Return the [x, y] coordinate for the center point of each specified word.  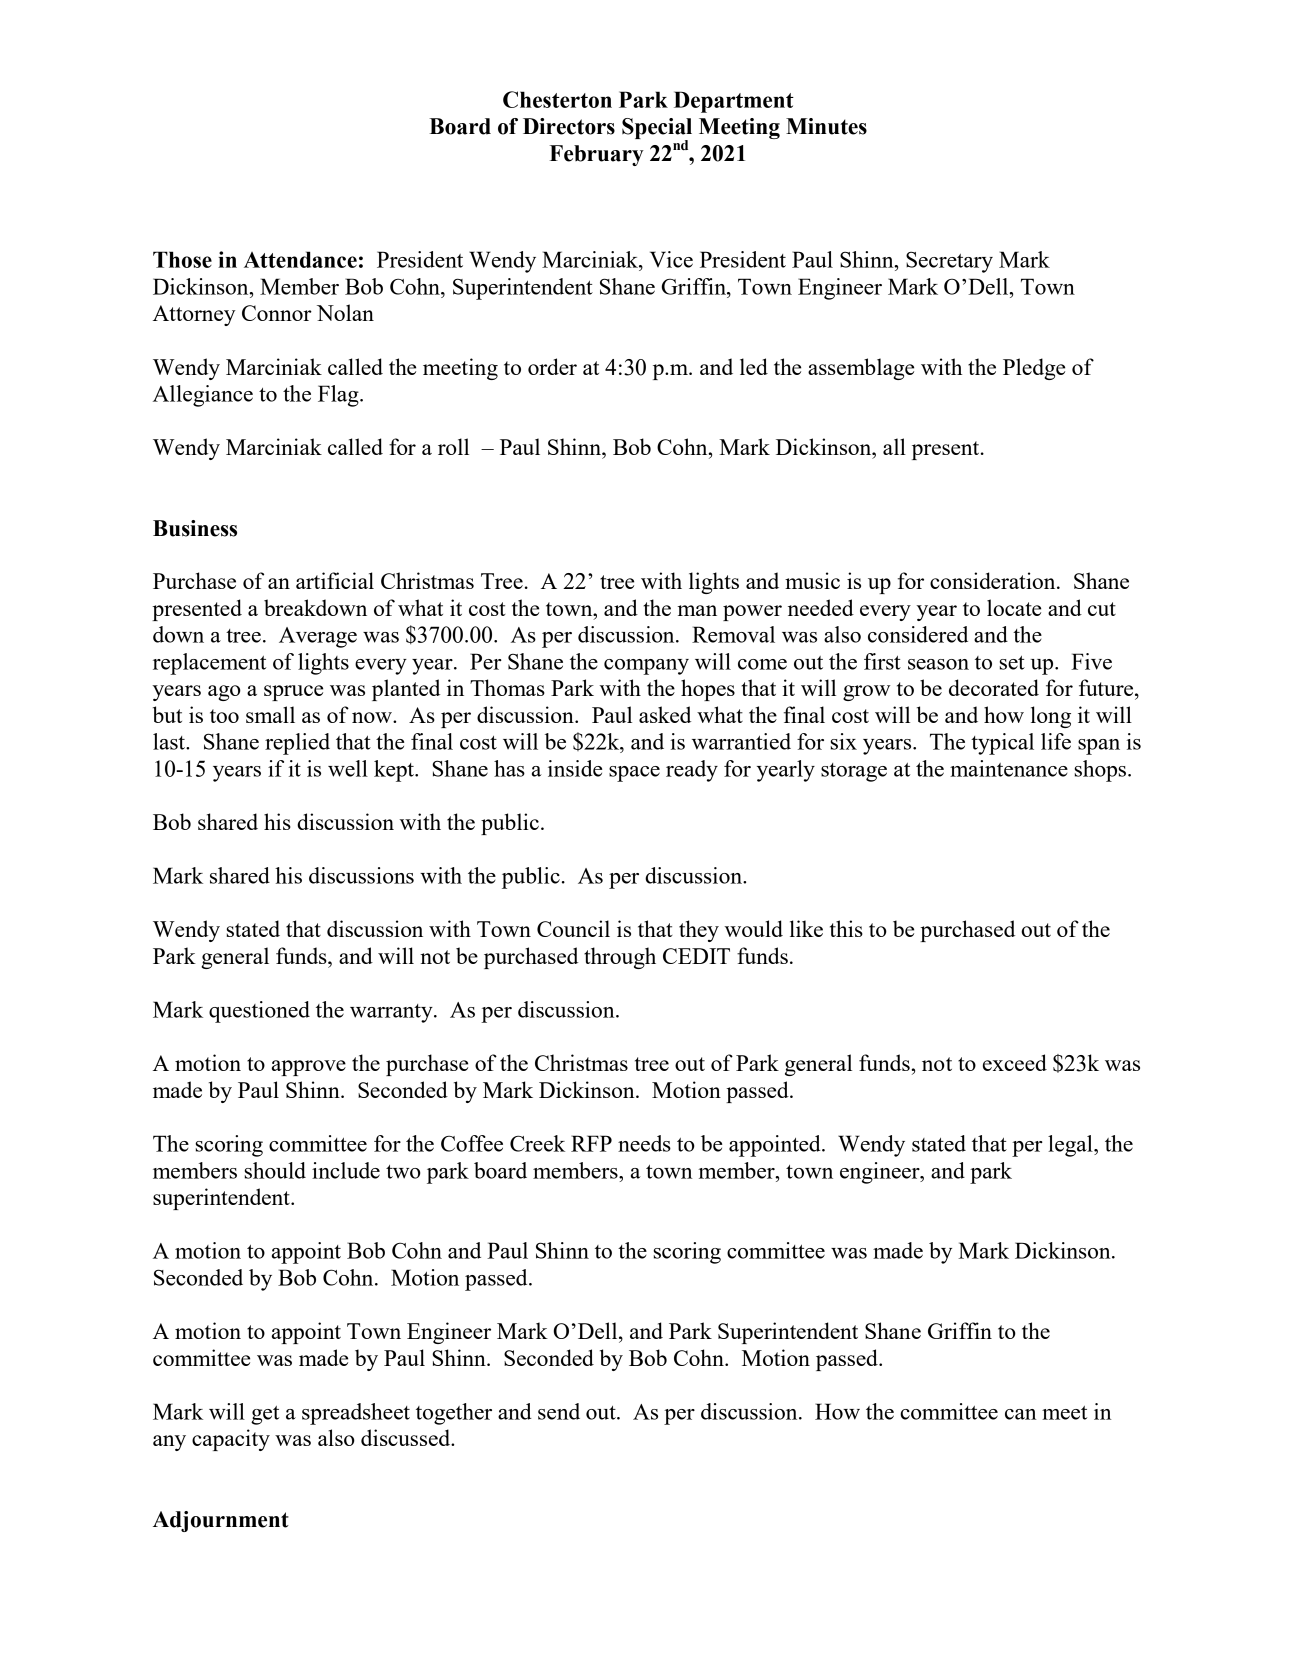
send [559, 1411]
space [634, 774]
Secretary [949, 262]
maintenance [1009, 768]
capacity [231, 1440]
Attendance [300, 259]
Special [657, 130]
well [348, 768]
